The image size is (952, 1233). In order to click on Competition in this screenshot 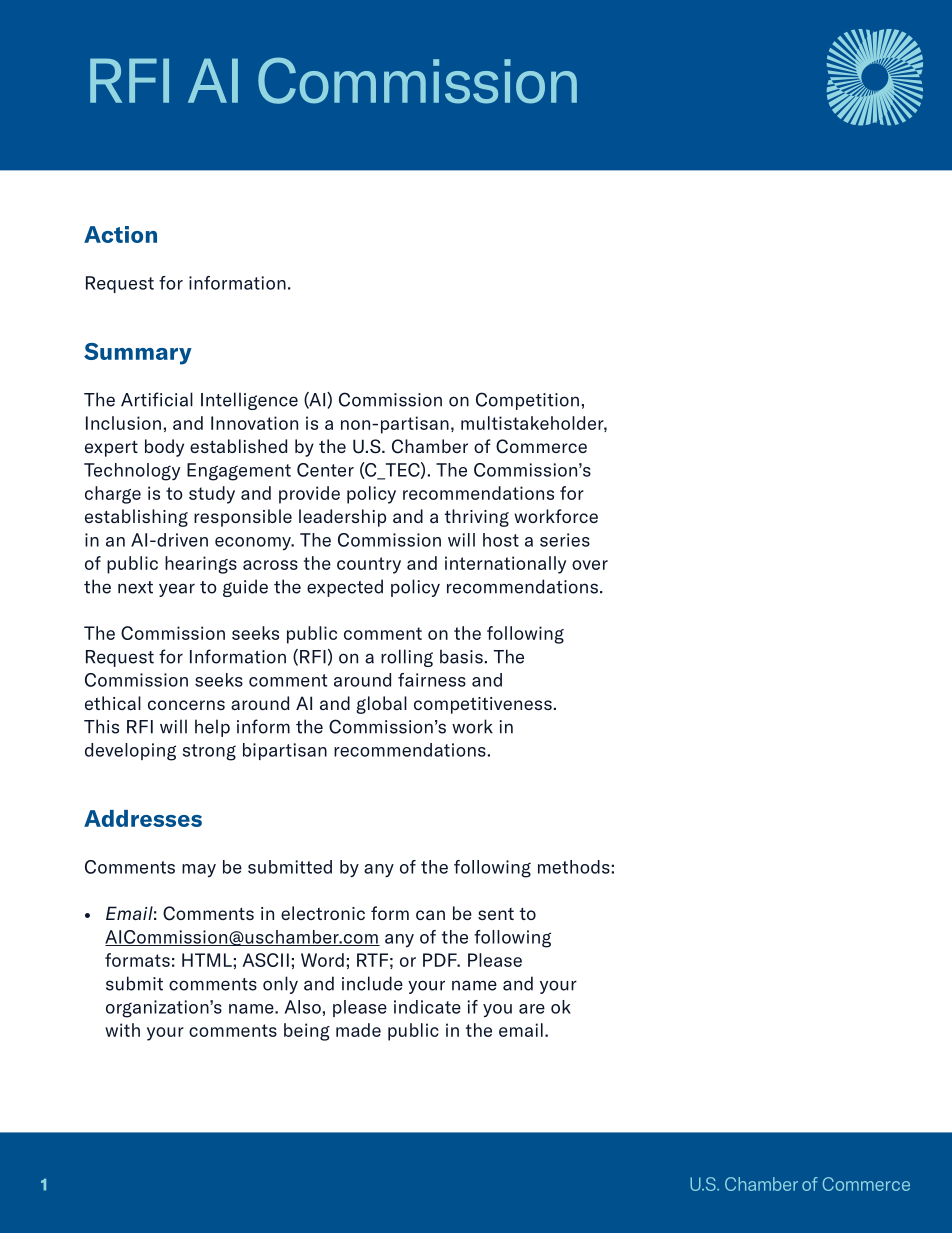, I will do `click(527, 401)`.
